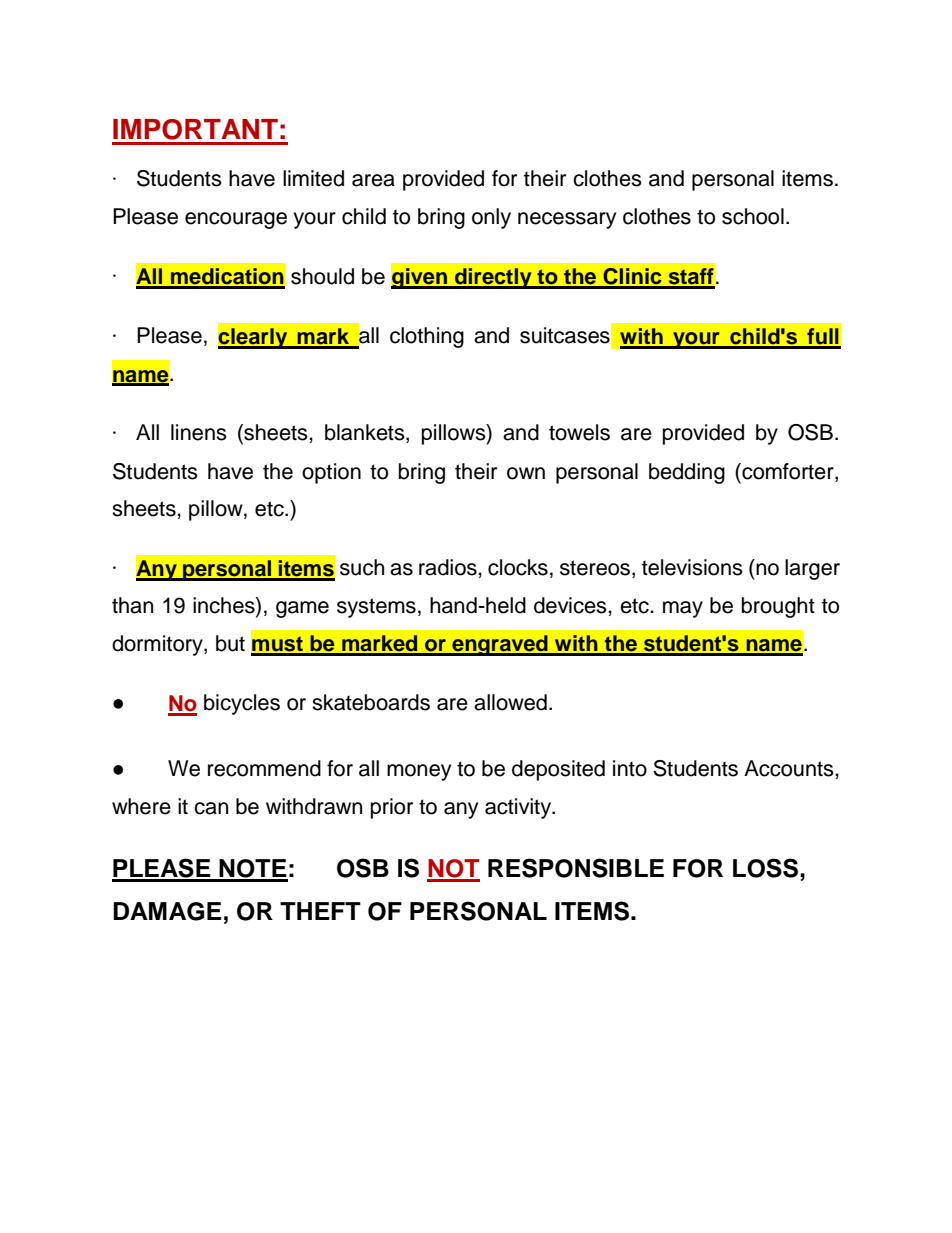  Describe the element at coordinates (579, 432) in the screenshot. I see `towels` at that location.
